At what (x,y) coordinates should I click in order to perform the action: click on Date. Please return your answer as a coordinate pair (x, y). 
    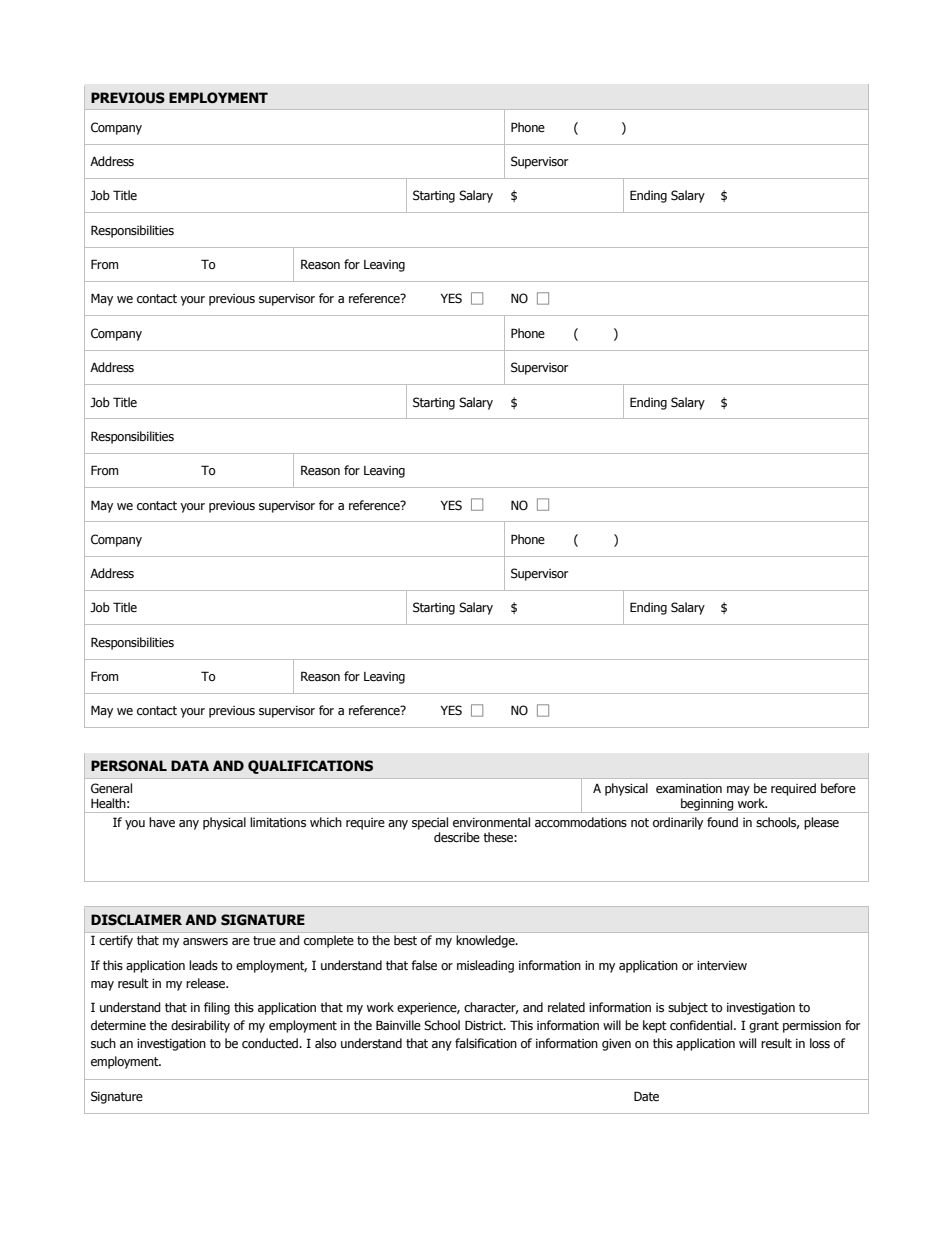
    Looking at the image, I should click on (646, 1096).
